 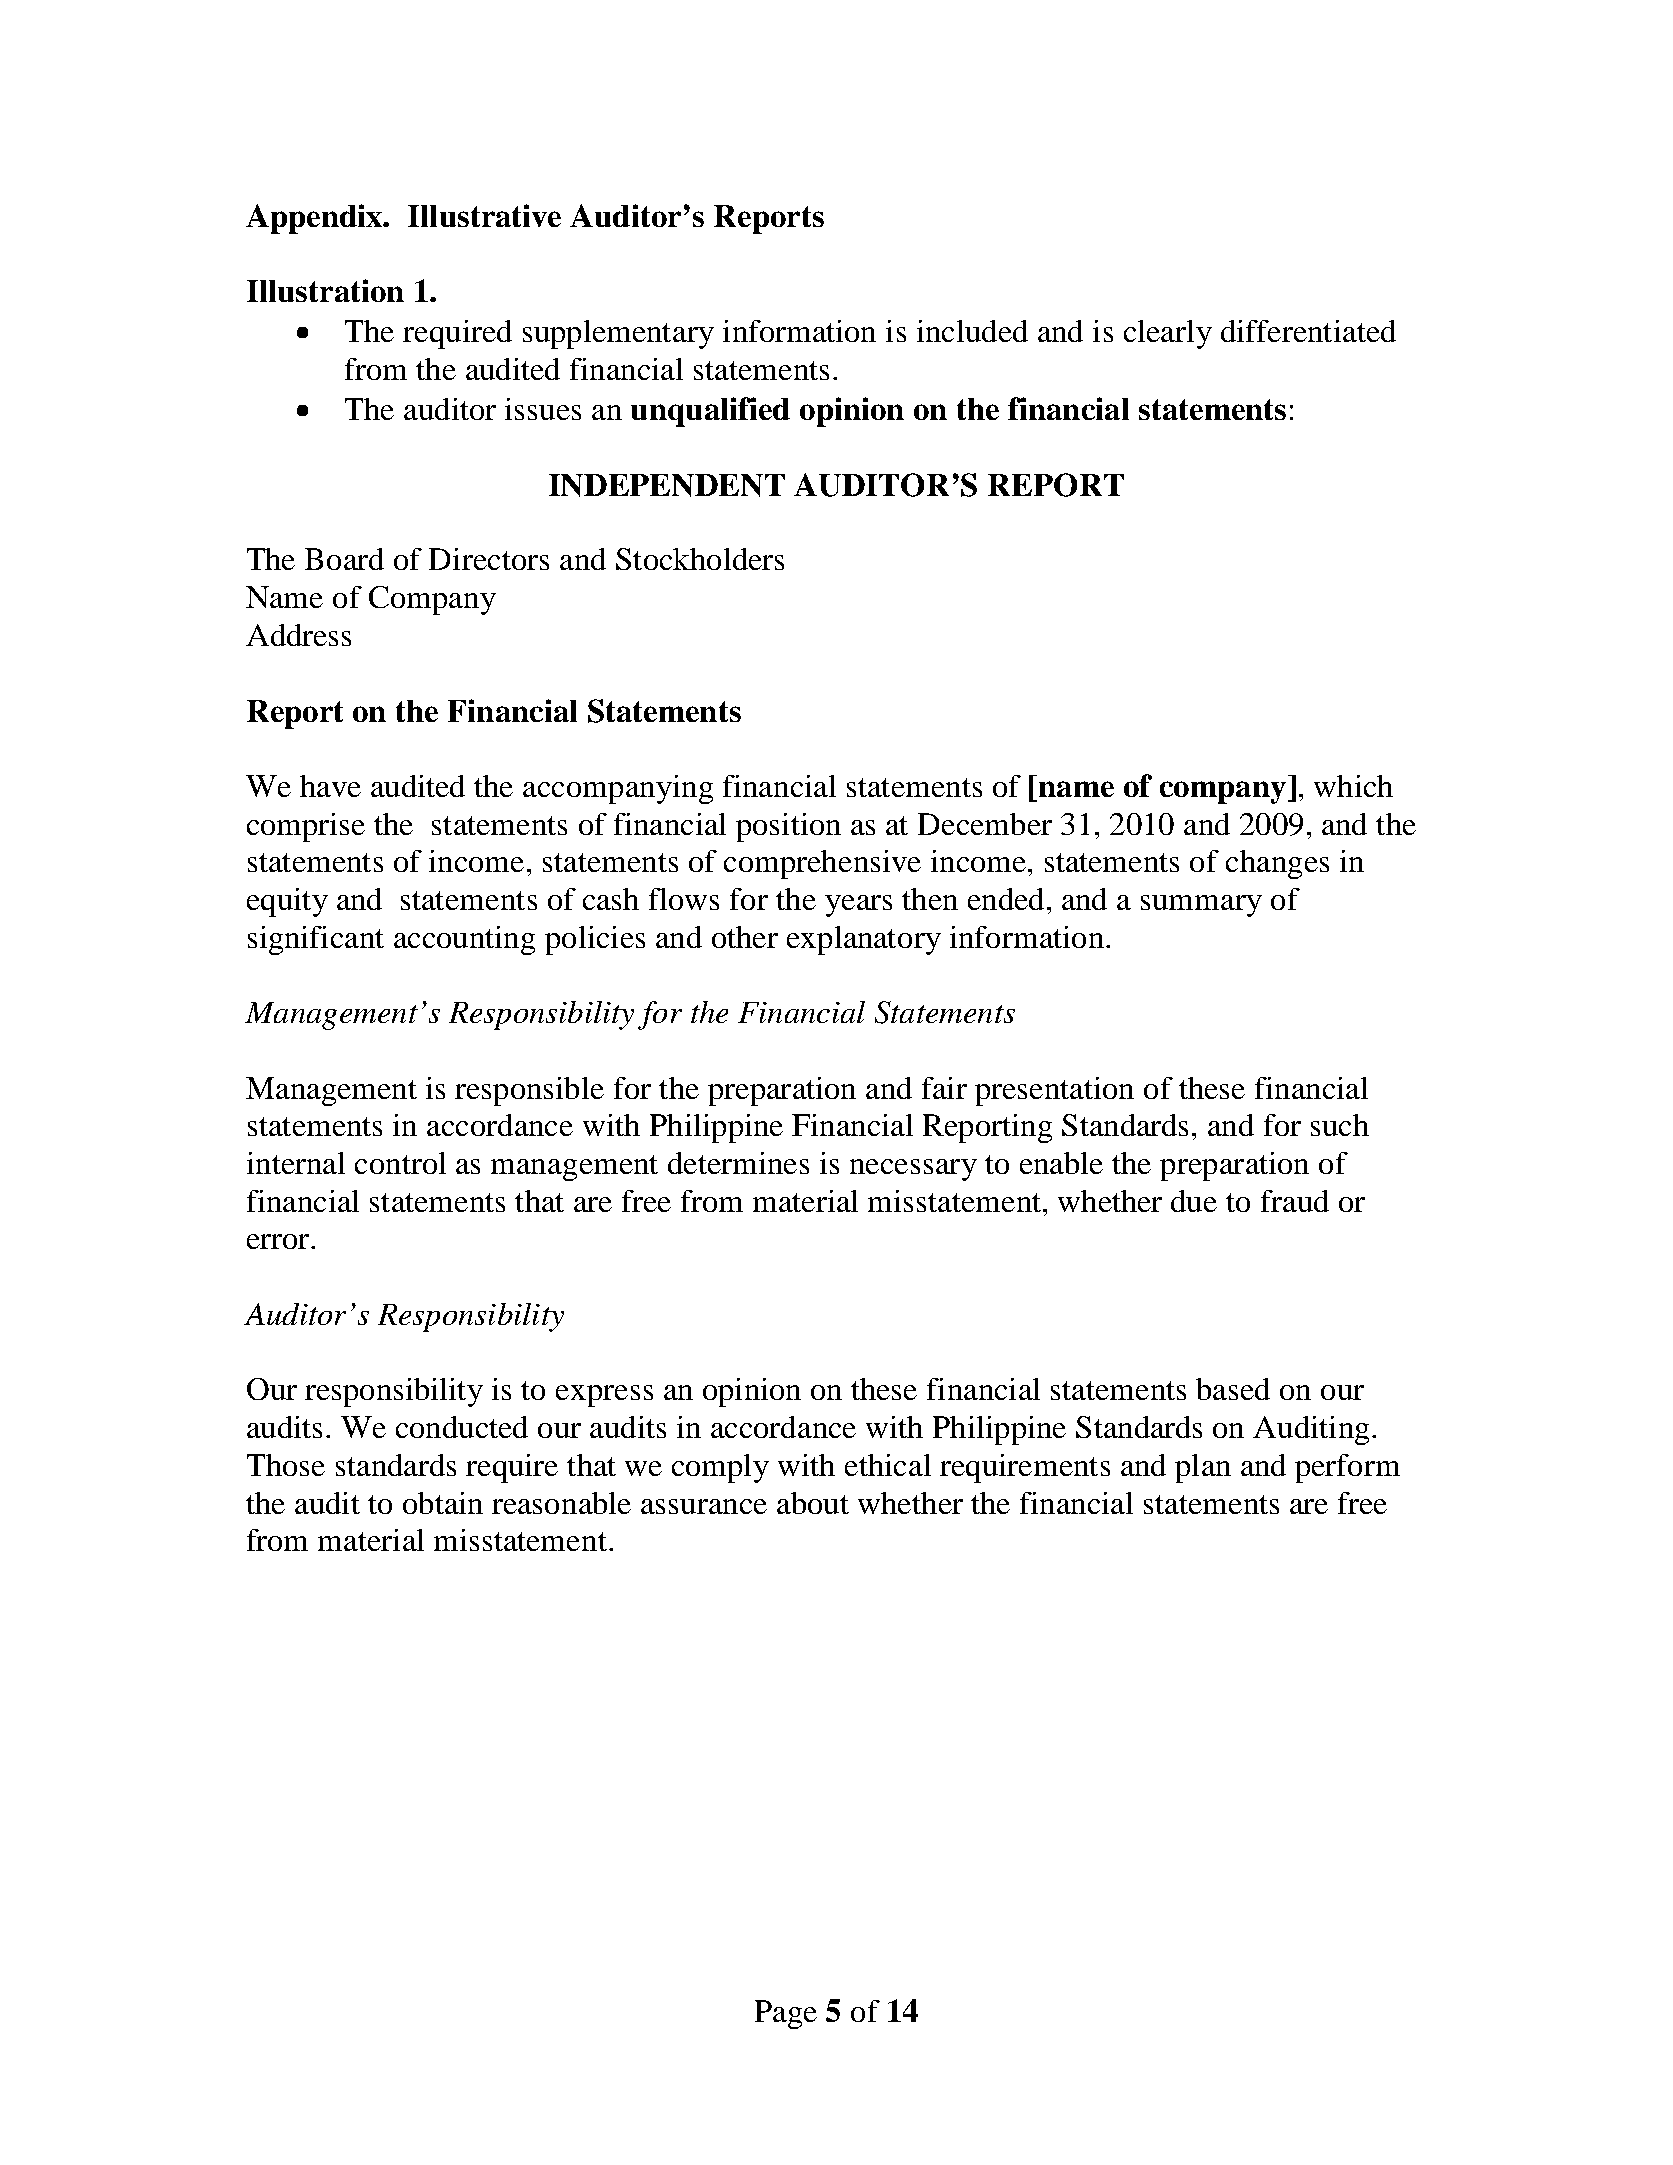 I want to click on based, so click(x=1233, y=1389).
